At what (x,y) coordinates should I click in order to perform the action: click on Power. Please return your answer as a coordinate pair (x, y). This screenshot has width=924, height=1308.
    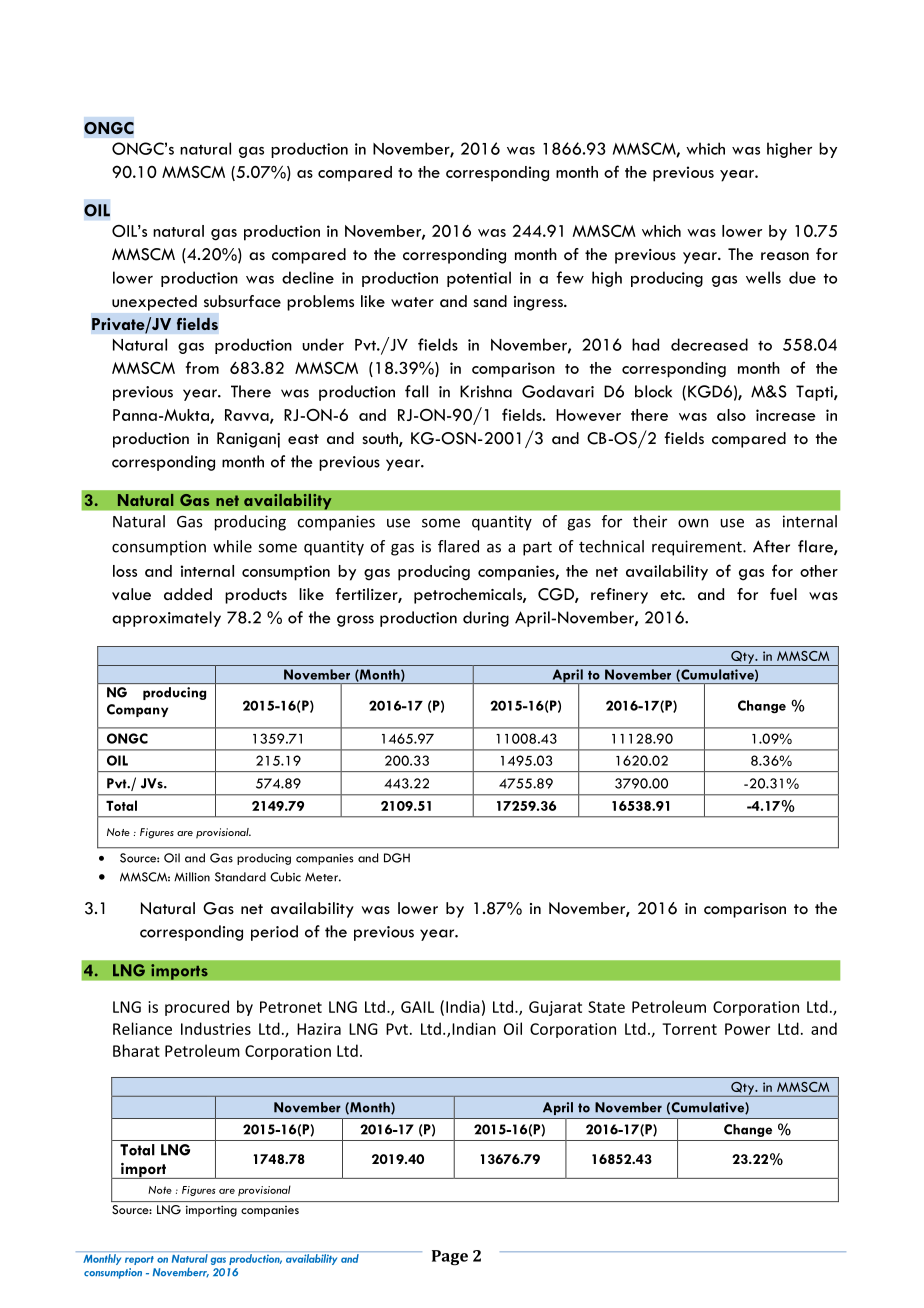
    Looking at the image, I should click on (747, 1029).
